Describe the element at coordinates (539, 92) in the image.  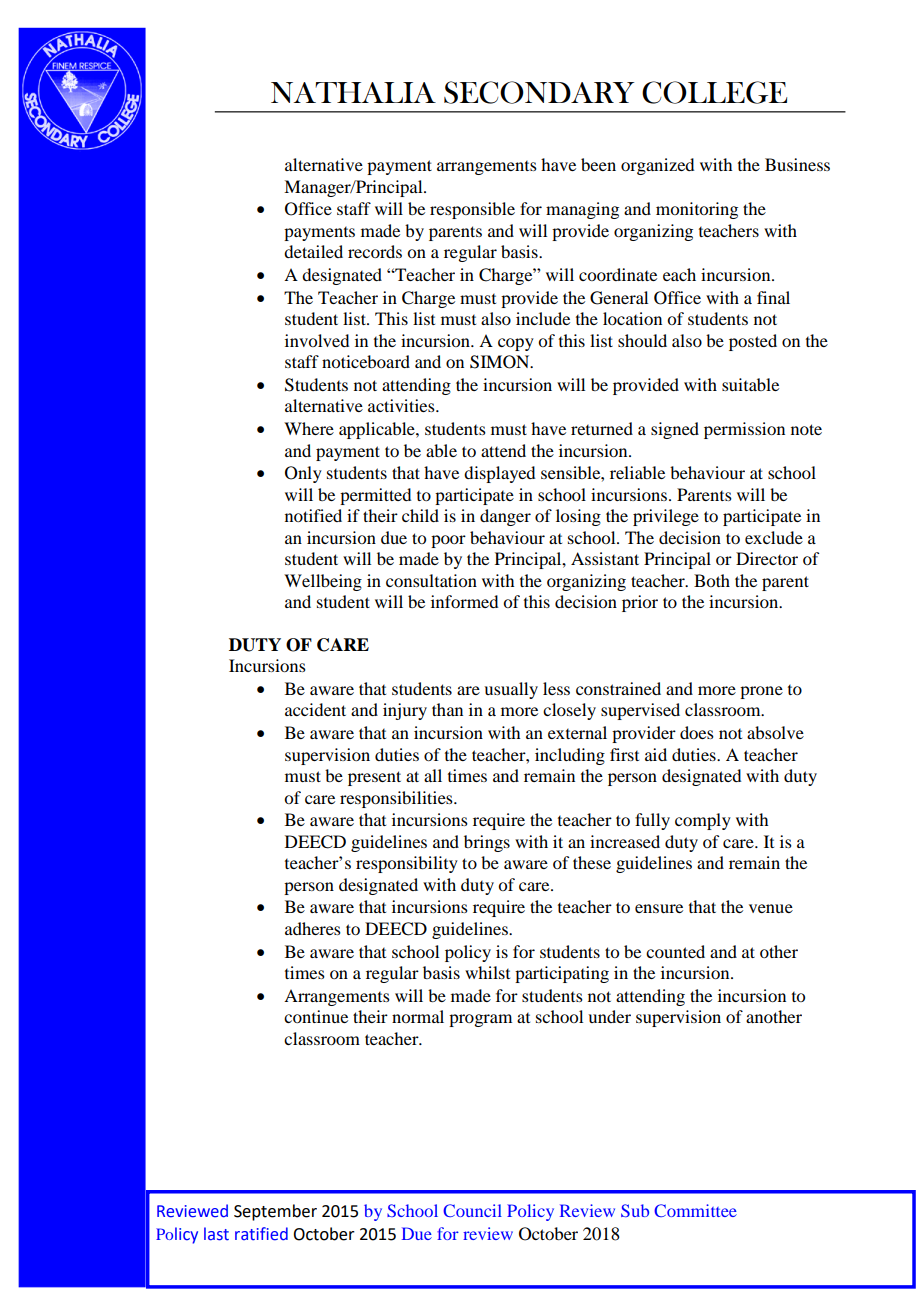
I see `SECONDARY` at that location.
